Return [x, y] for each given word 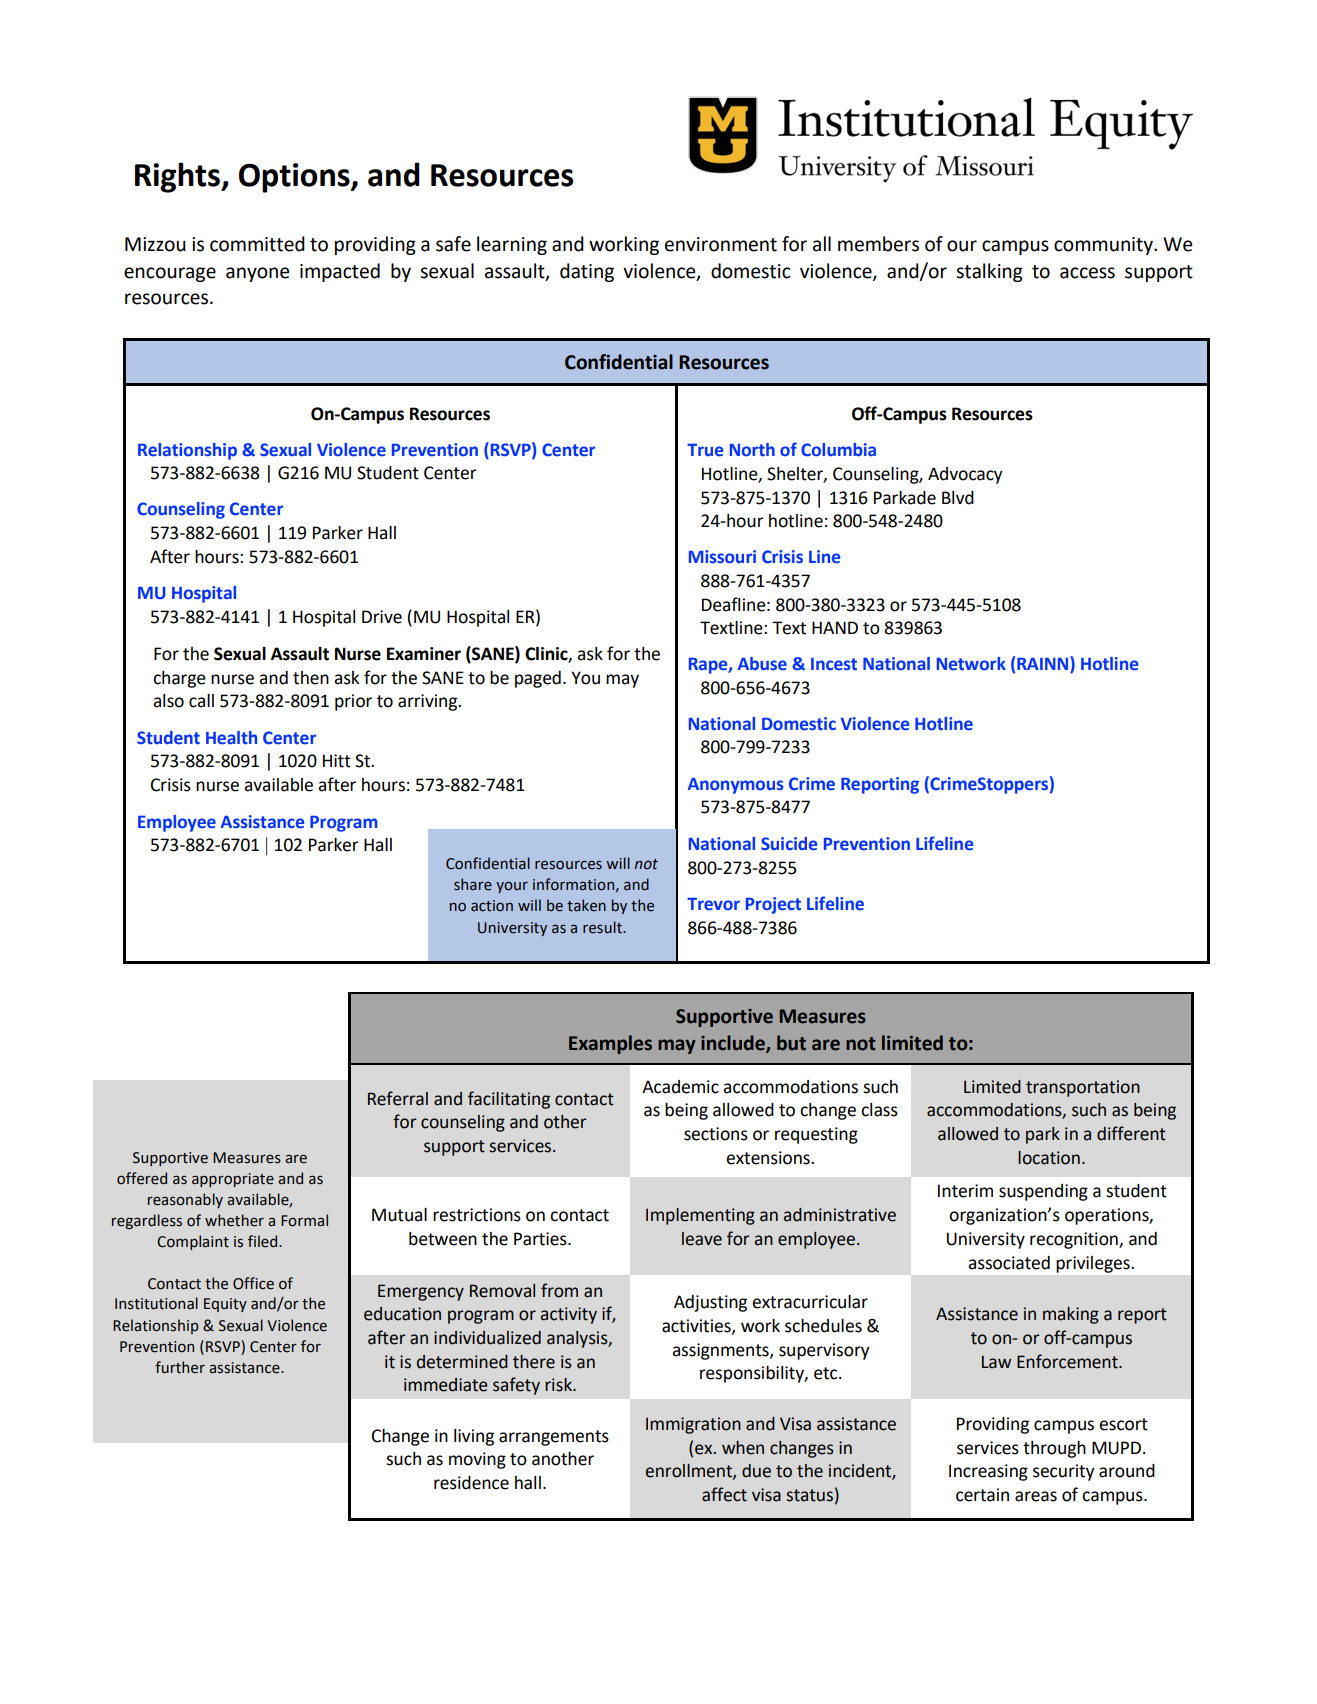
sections [716, 1134]
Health [231, 738]
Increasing [988, 1472]
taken [586, 905]
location [1049, 1158]
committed [257, 244]
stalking [989, 272]
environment [721, 244]
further [180, 1367]
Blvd [958, 498]
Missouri [722, 557]
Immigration [693, 1425]
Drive [382, 617]
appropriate [233, 1180]
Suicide [789, 844]
